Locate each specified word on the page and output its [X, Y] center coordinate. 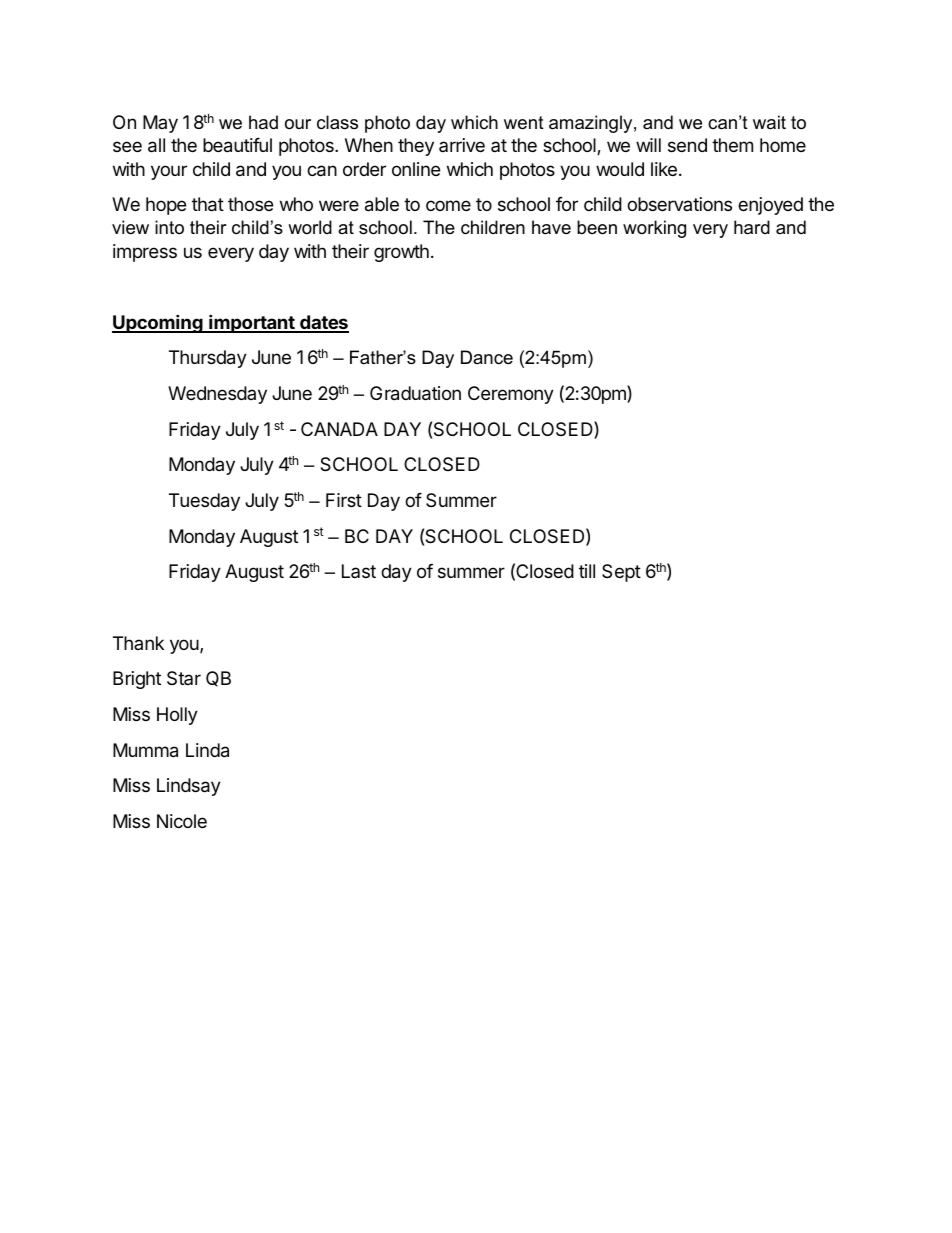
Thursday [208, 359]
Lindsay [189, 787]
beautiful [237, 145]
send [687, 145]
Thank [138, 643]
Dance [487, 357]
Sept [621, 573]
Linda [207, 750]
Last [359, 571]
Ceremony [511, 395]
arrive [462, 145]
